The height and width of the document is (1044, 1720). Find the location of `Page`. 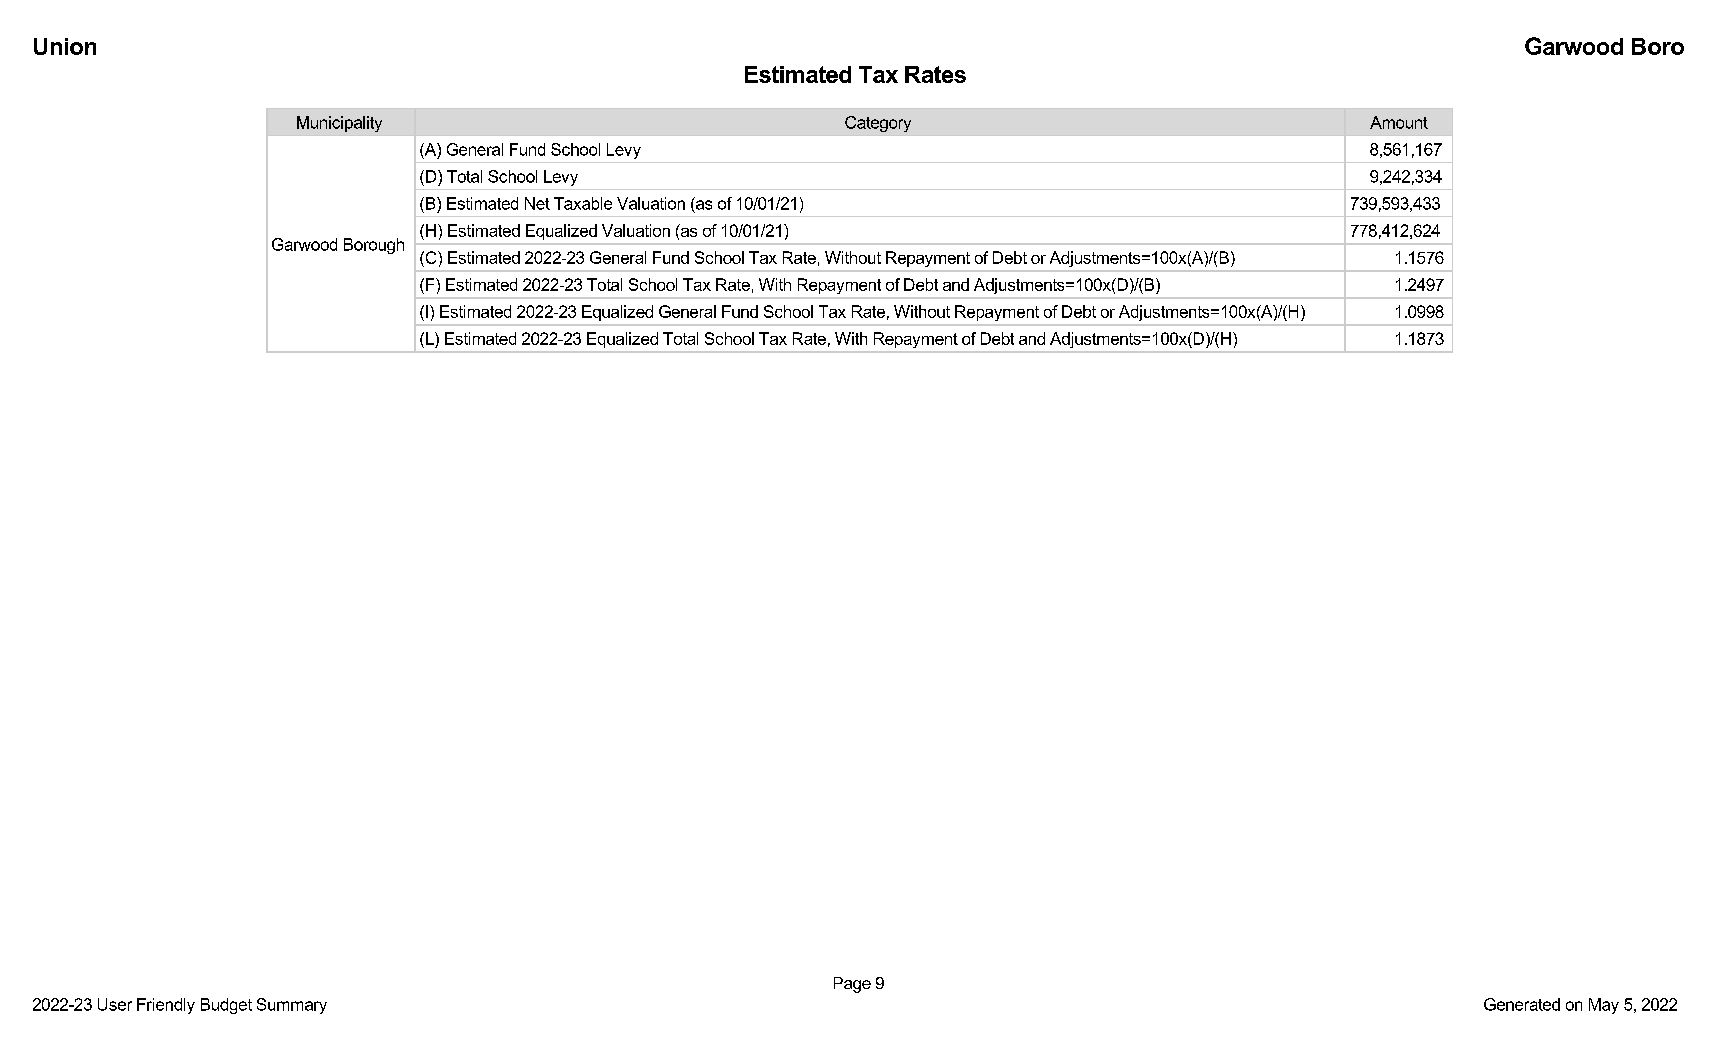

Page is located at coordinates (852, 985).
